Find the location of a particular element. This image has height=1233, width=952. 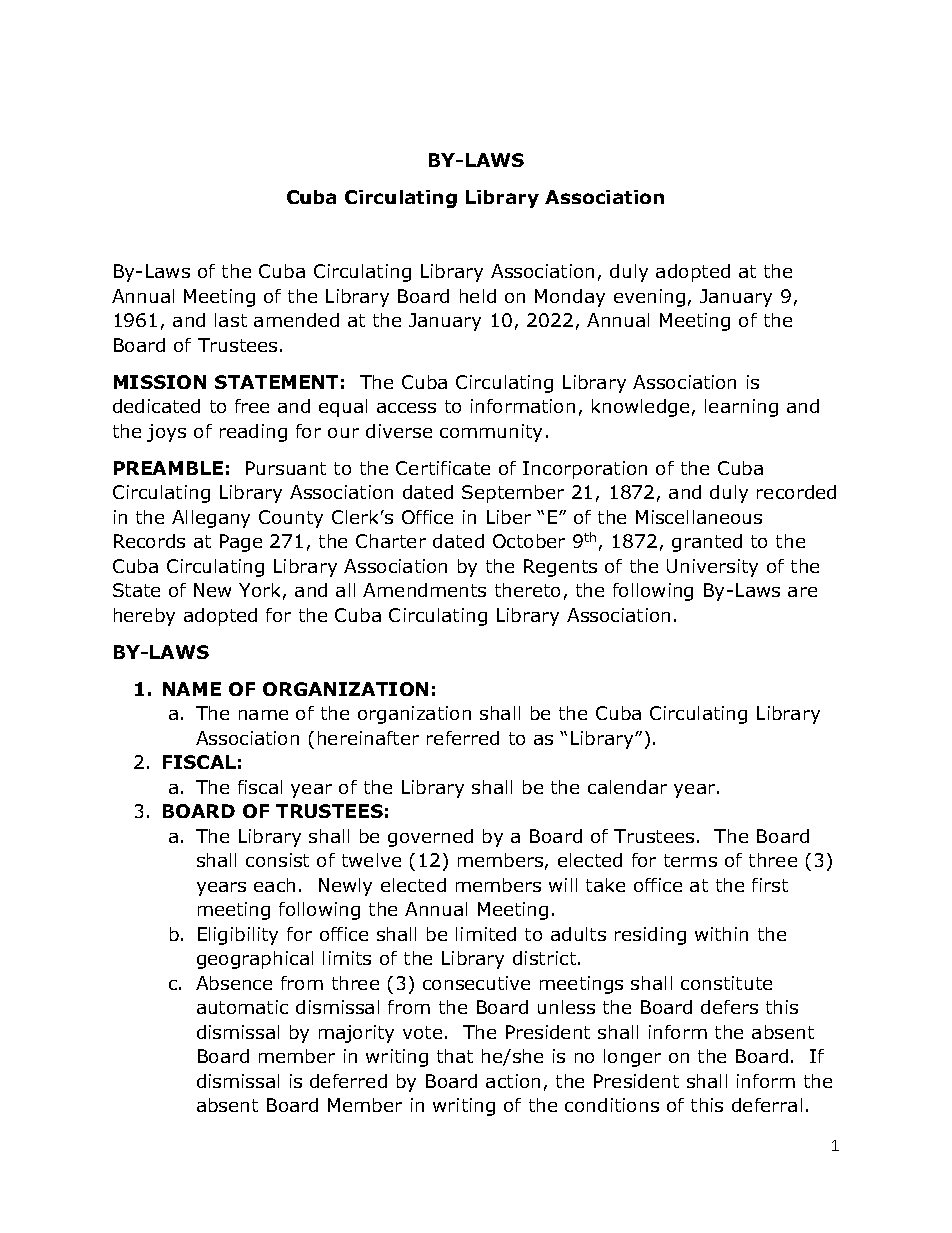

last is located at coordinates (231, 320).
